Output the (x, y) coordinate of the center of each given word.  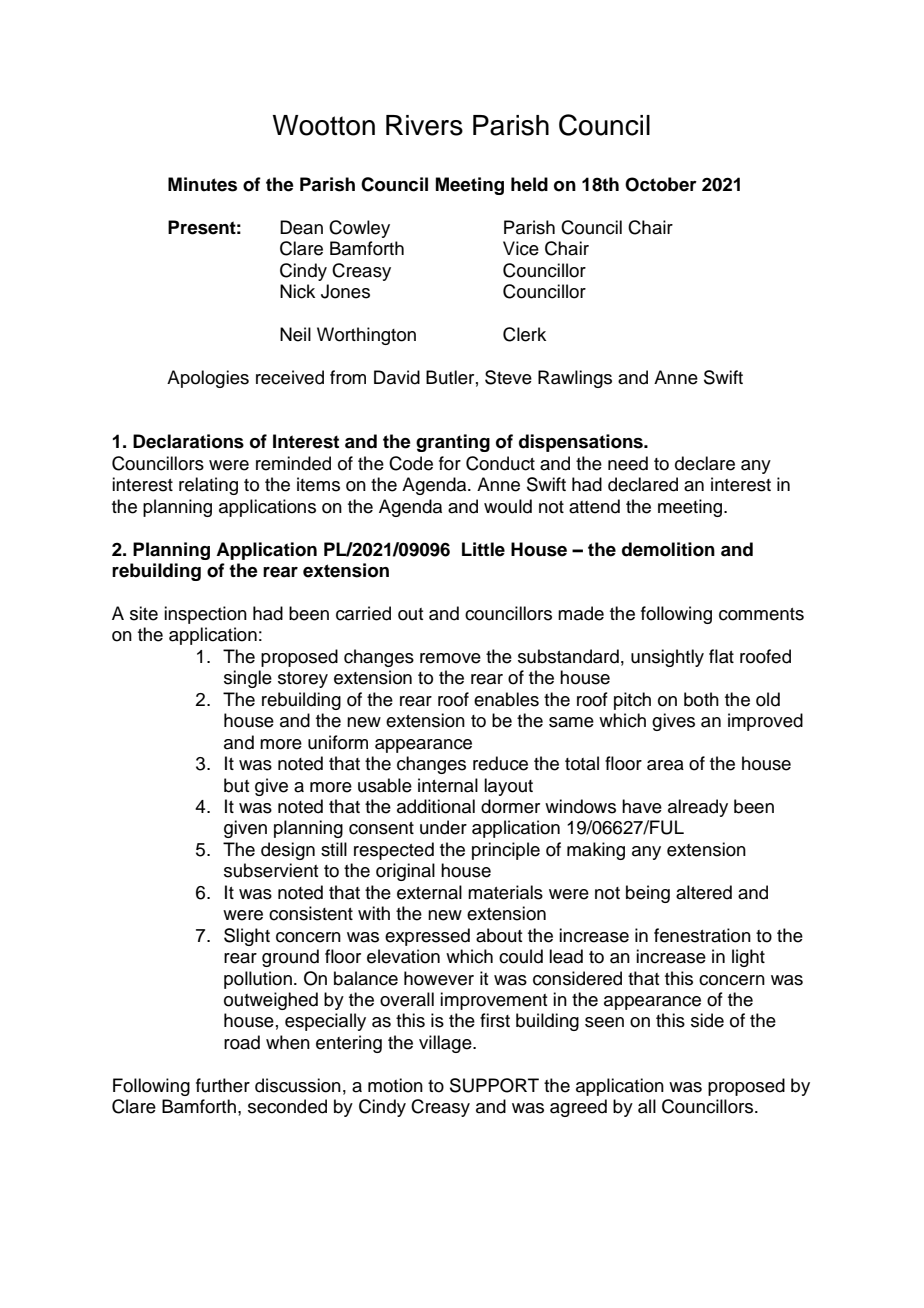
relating (208, 486)
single (248, 679)
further (223, 1085)
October (661, 184)
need (628, 463)
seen (604, 1022)
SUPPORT (494, 1085)
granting (453, 443)
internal (448, 785)
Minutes (202, 184)
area (665, 765)
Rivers (424, 125)
